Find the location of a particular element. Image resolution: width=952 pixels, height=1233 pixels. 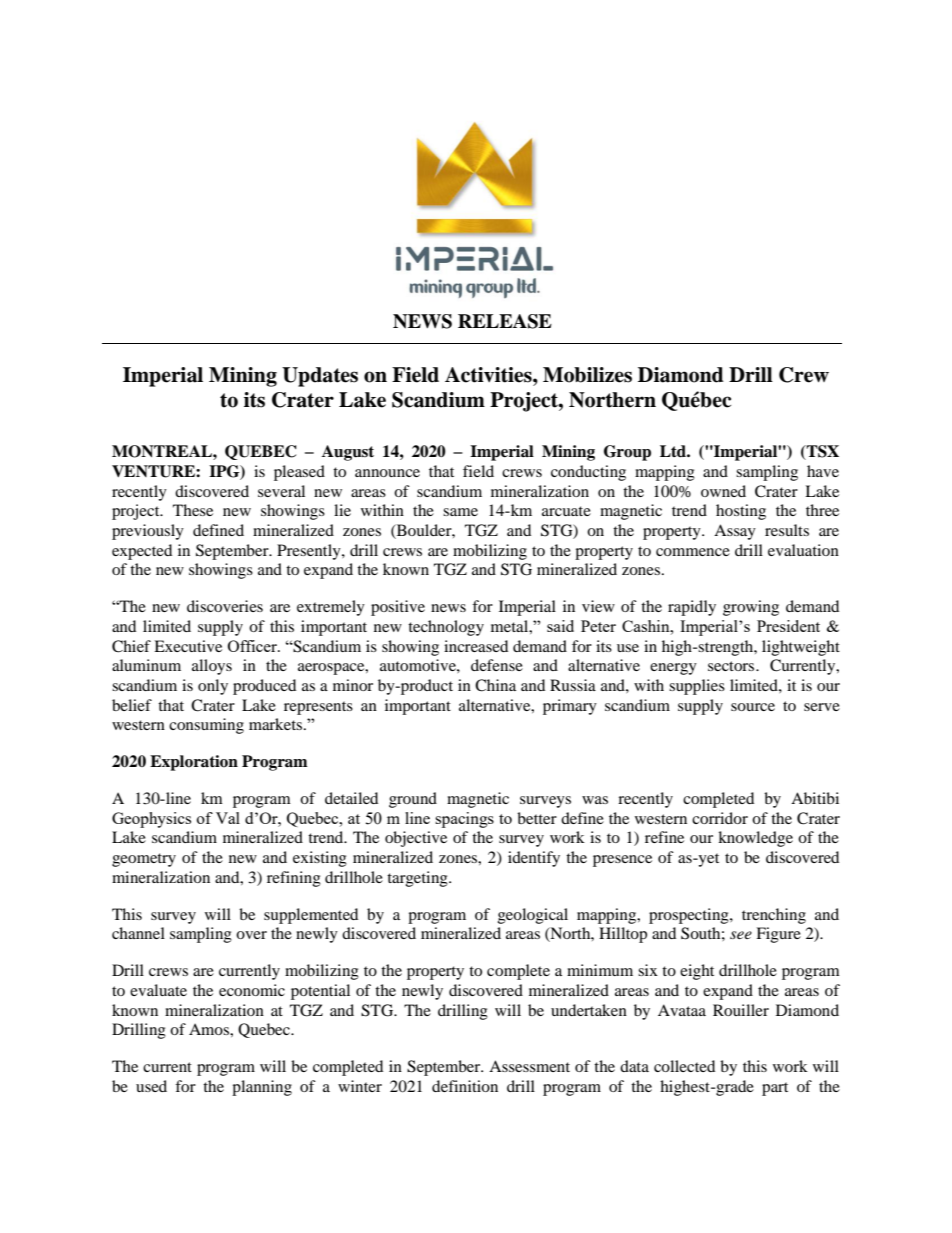

definition is located at coordinates (465, 1086).
